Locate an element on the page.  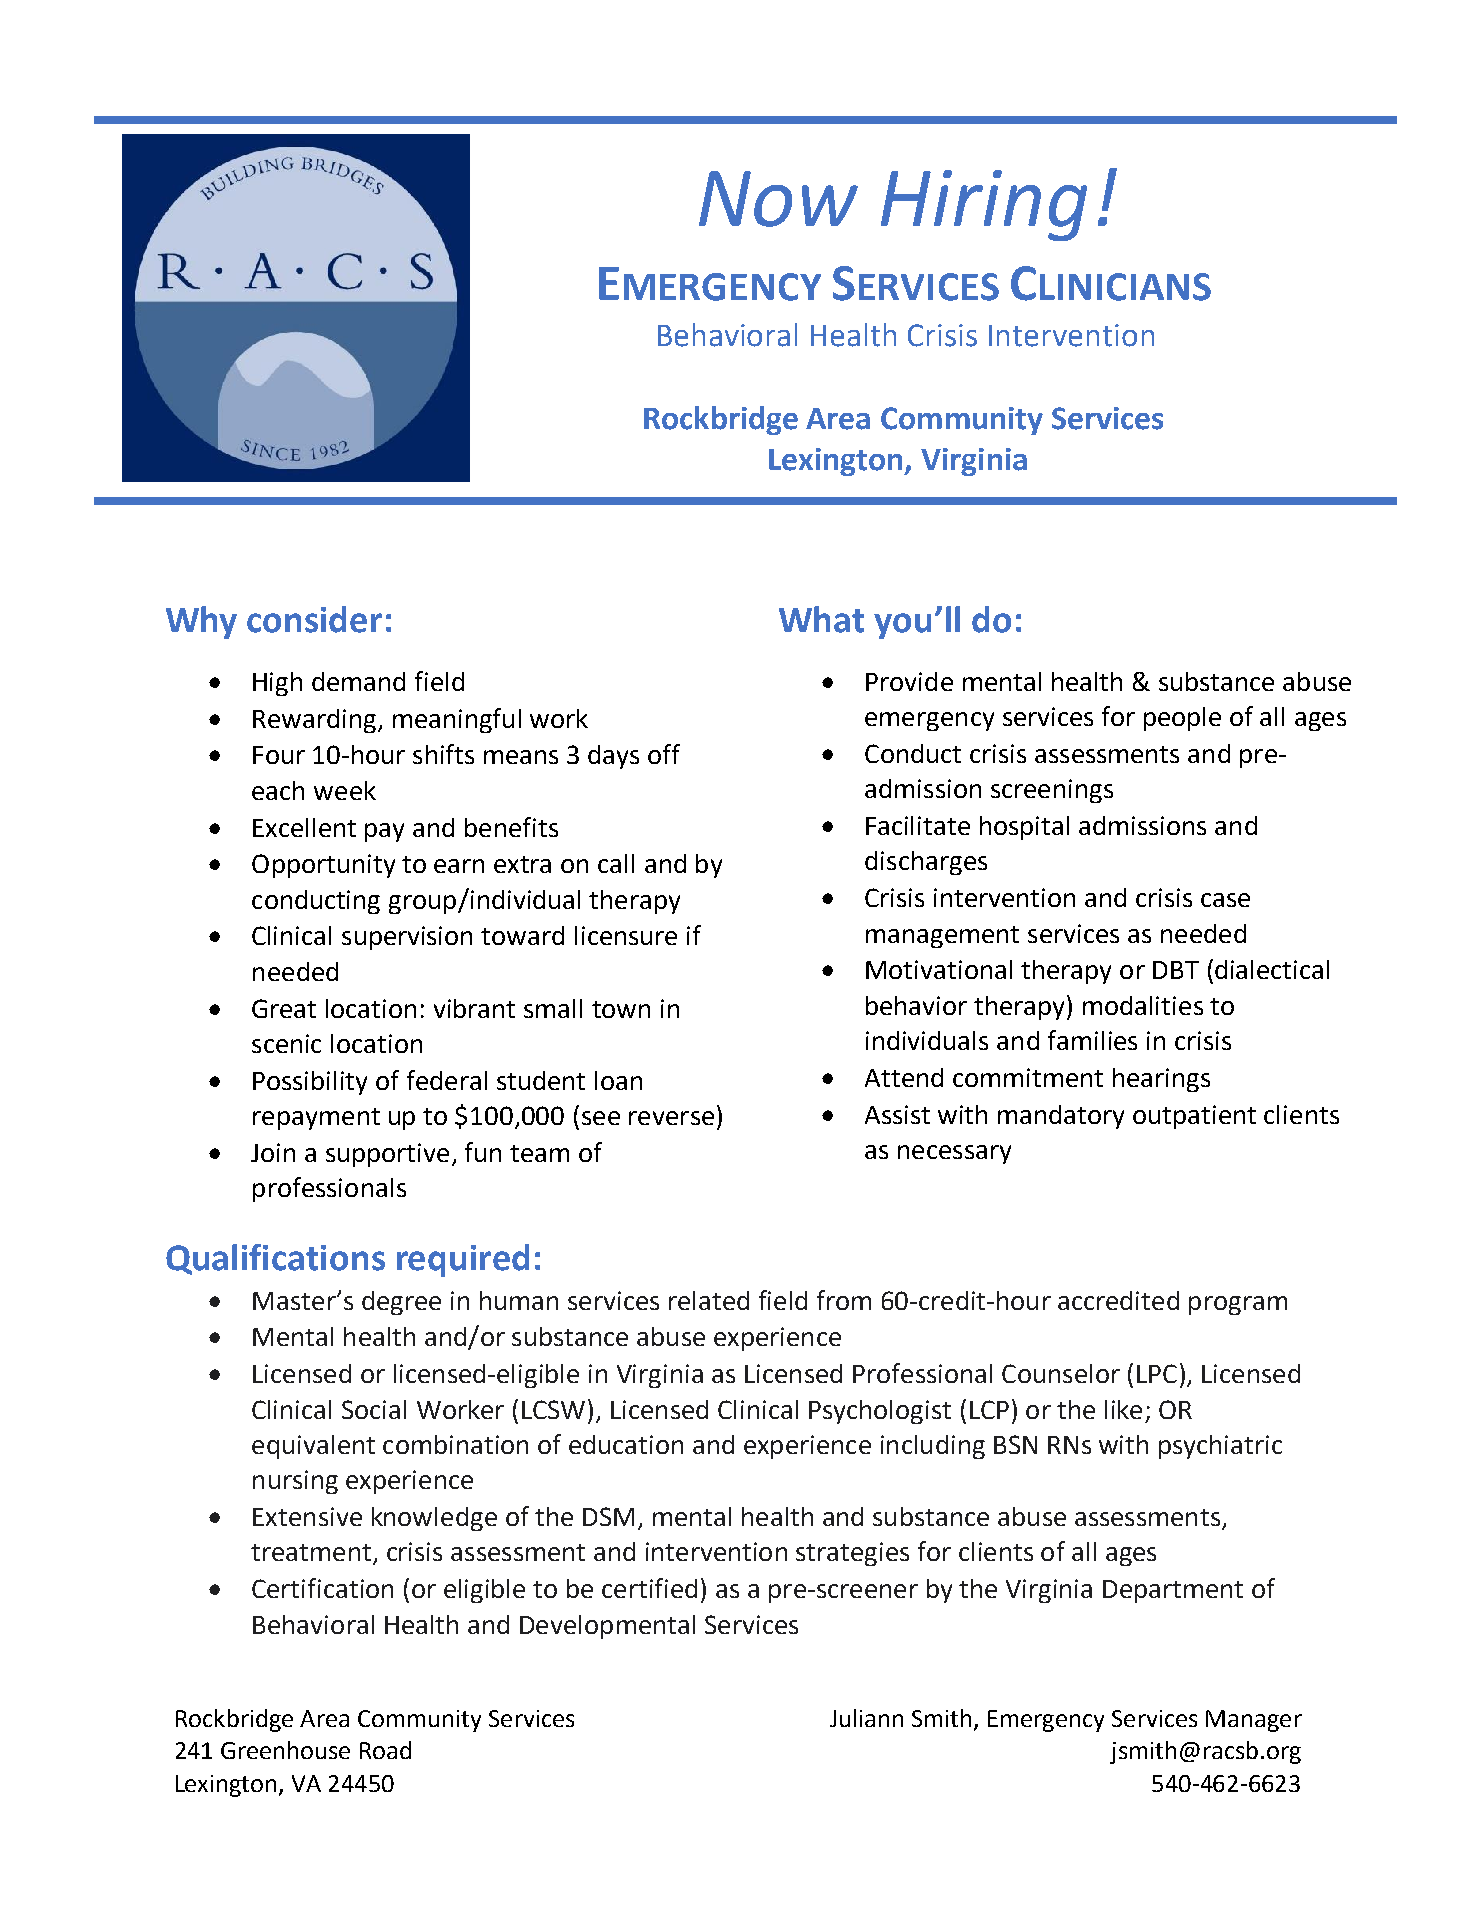
Hiring is located at coordinates (984, 205).
